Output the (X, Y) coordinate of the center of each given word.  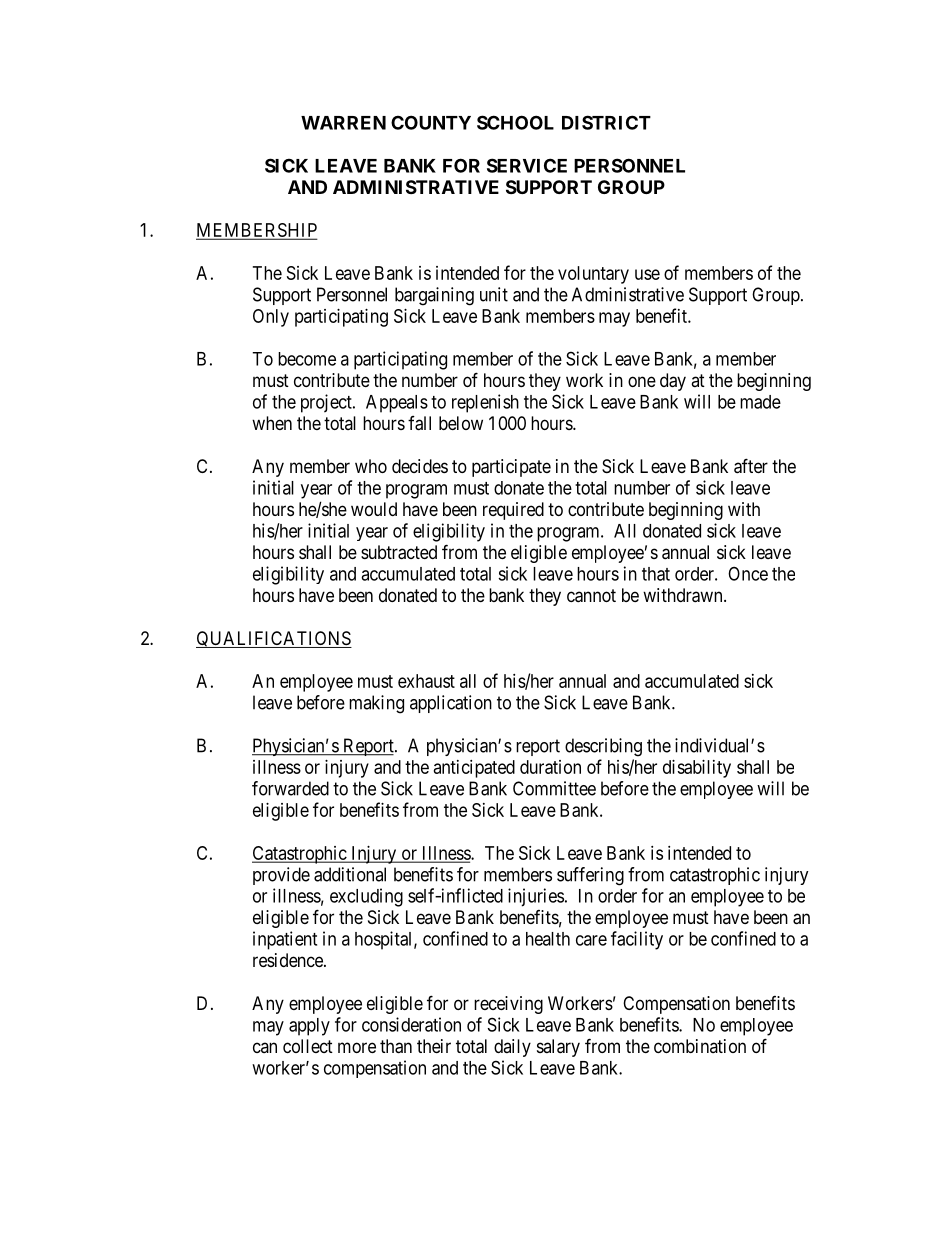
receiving (508, 1005)
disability (697, 769)
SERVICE (527, 165)
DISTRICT (606, 122)
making (376, 704)
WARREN (343, 123)
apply (309, 1027)
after (751, 466)
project (327, 403)
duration (550, 767)
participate (511, 468)
